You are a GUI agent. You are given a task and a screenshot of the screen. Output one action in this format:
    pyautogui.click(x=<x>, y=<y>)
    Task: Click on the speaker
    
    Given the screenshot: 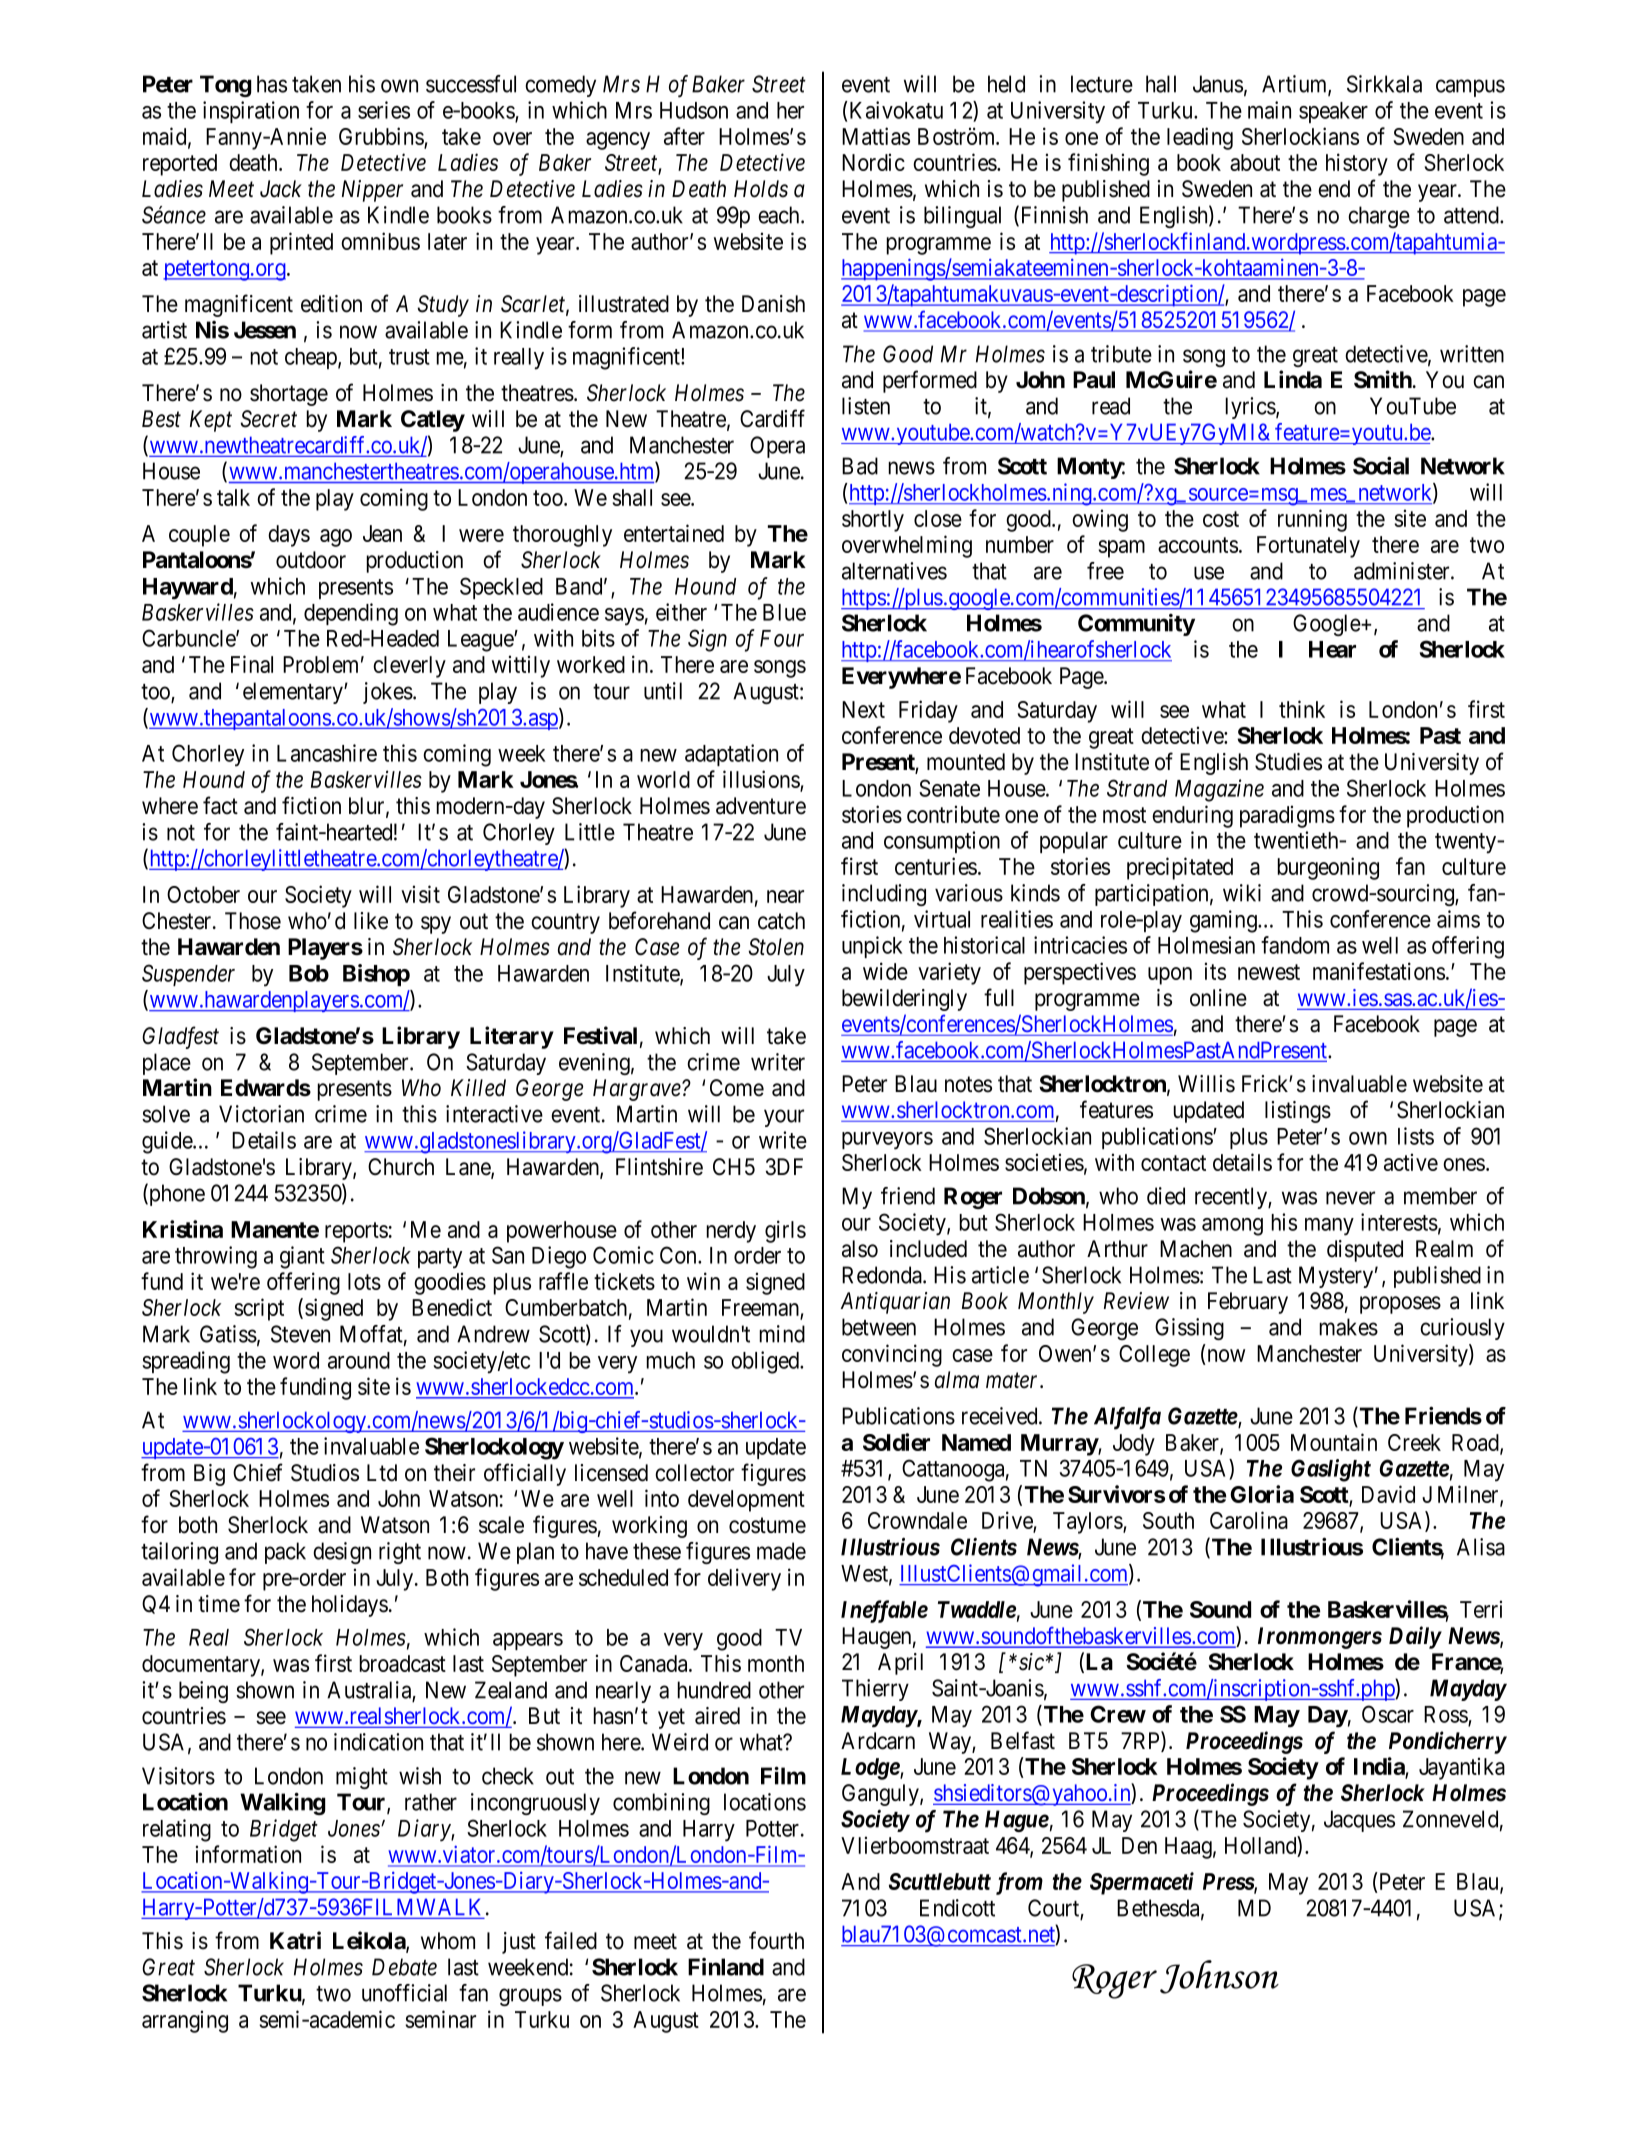 What is the action you would take?
    pyautogui.click(x=1333, y=112)
